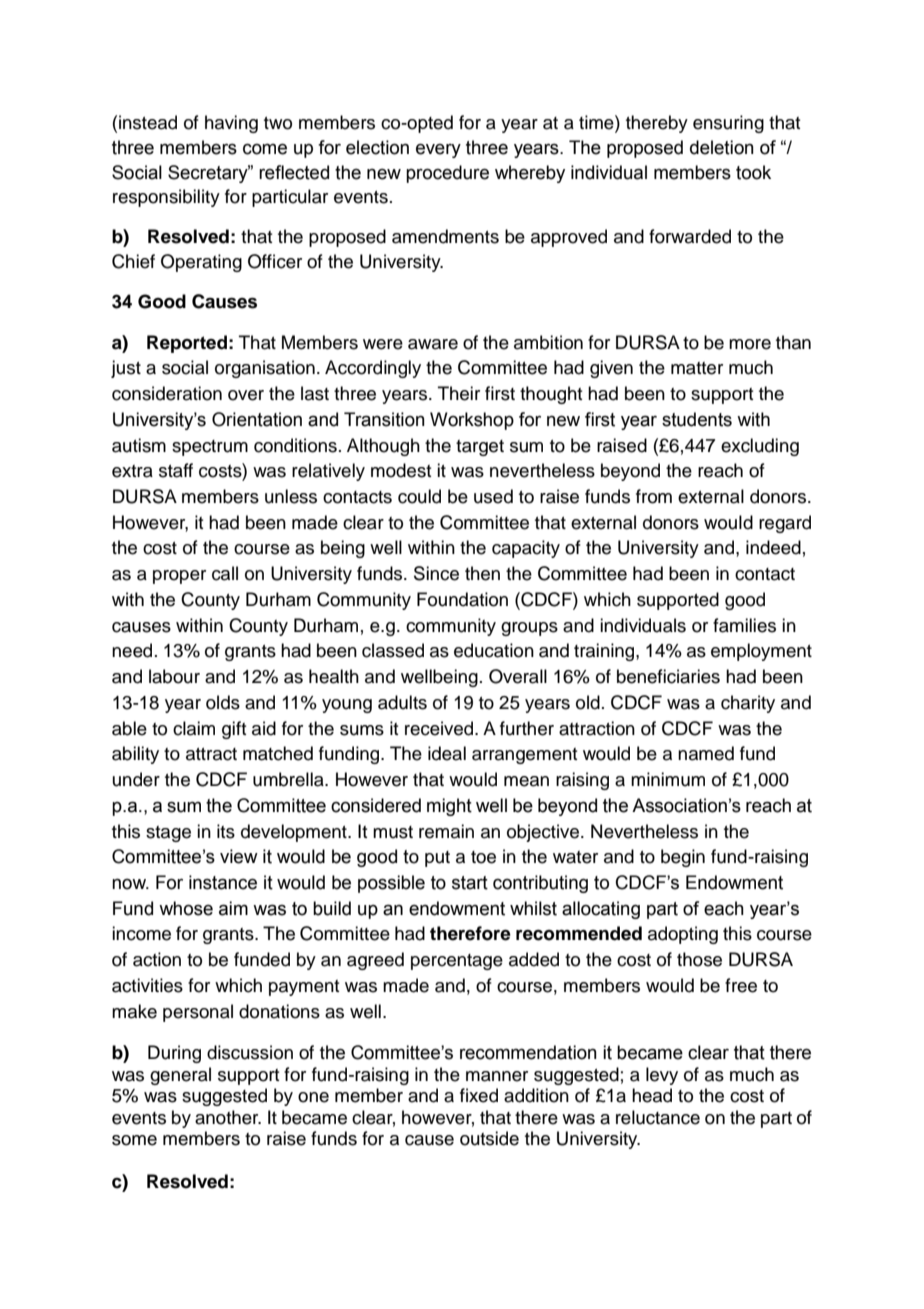  What do you see at coordinates (174, 676) in the document?
I see `labour` at bounding box center [174, 676].
